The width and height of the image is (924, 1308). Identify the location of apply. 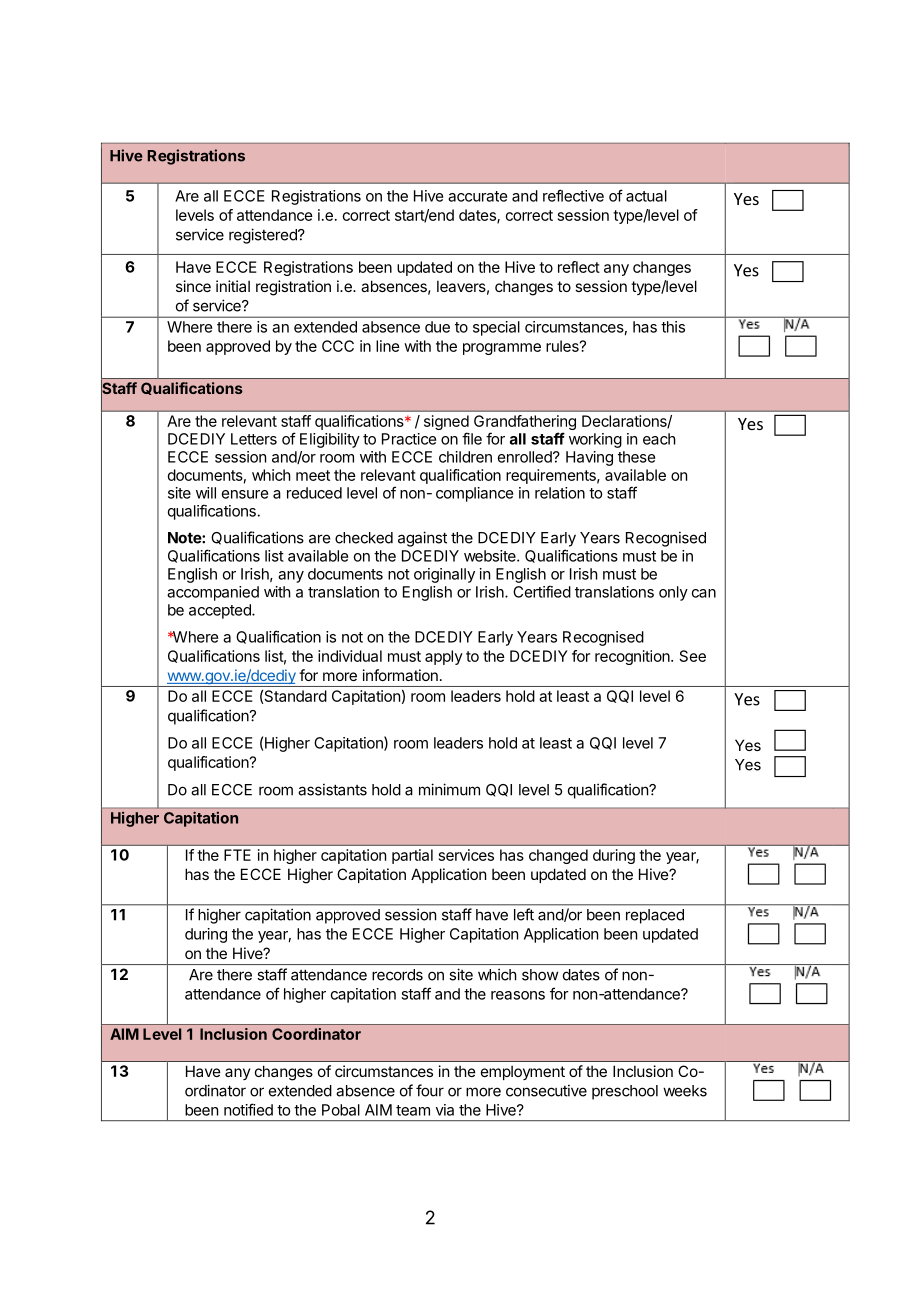
(444, 657).
